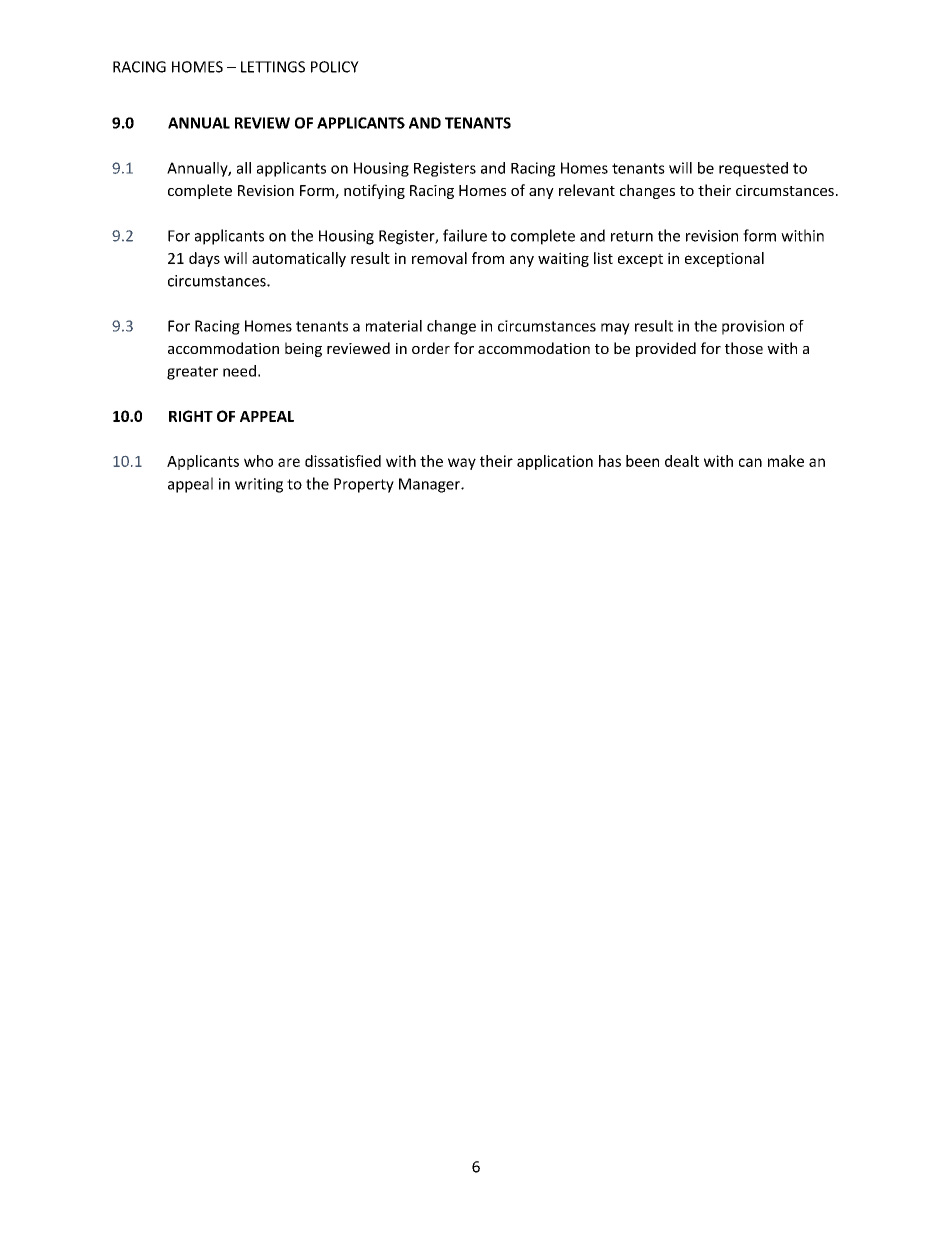  I want to click on provision, so click(753, 327).
